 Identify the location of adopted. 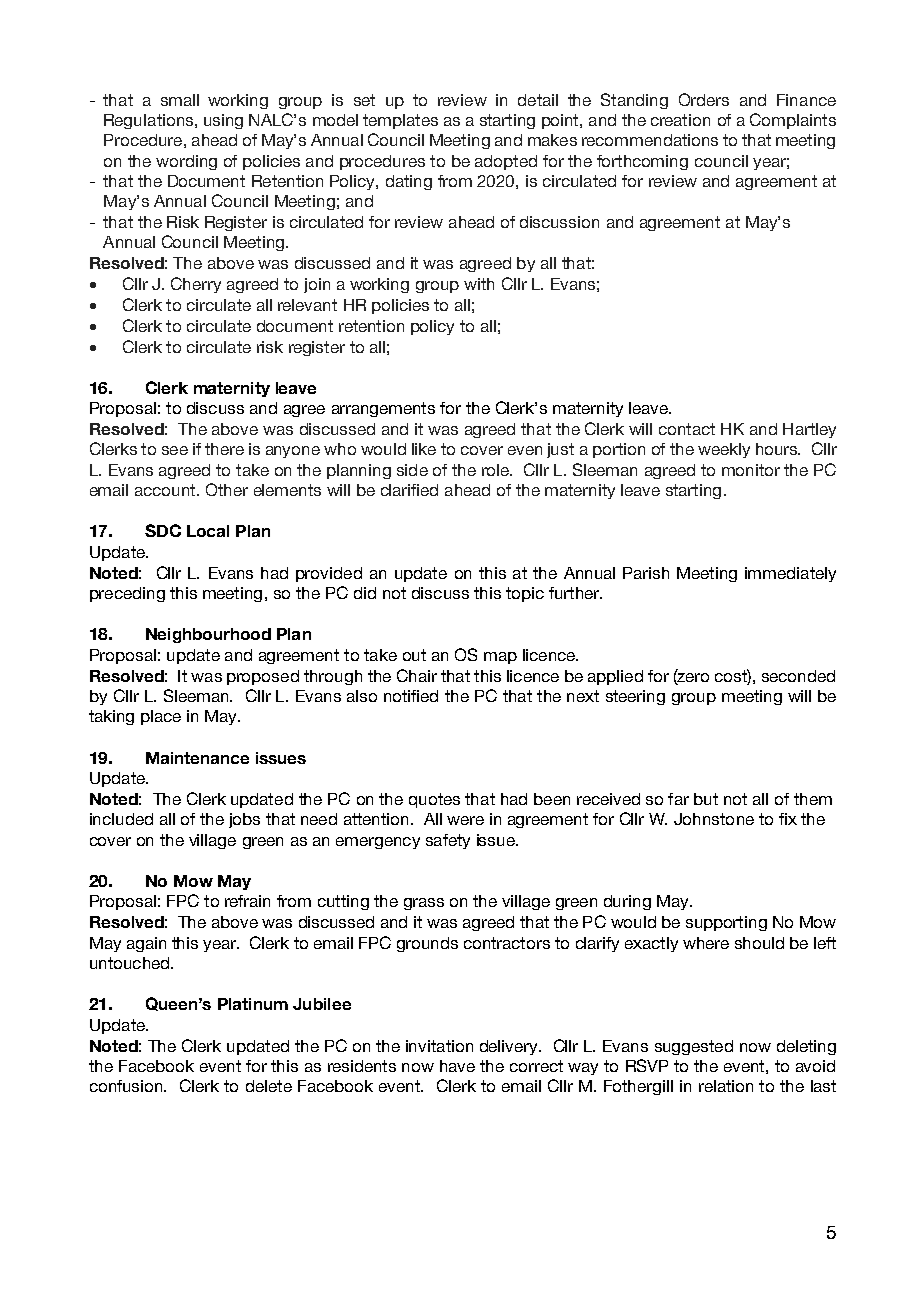
(506, 162).
